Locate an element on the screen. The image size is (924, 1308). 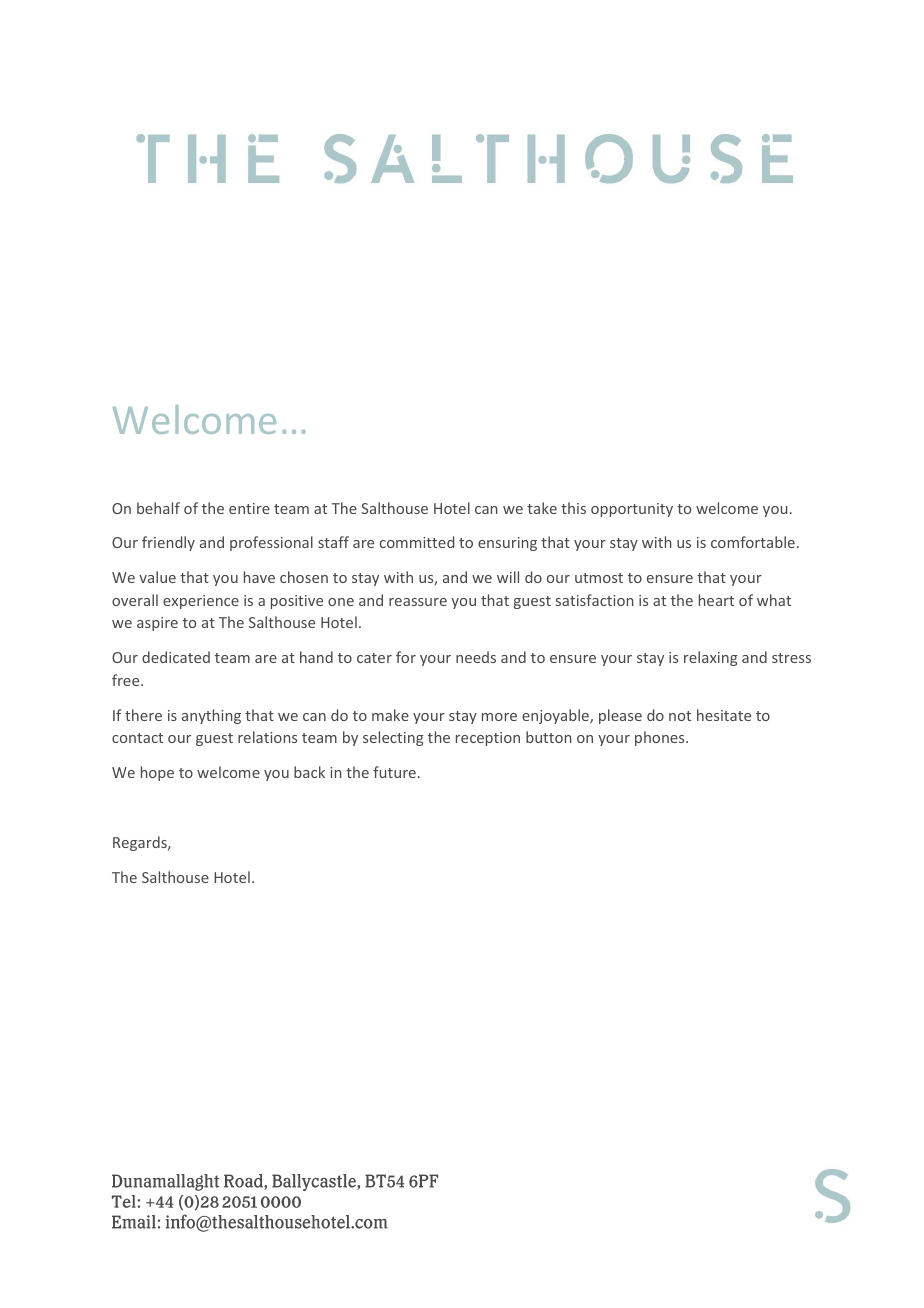
needs is located at coordinates (476, 657).
